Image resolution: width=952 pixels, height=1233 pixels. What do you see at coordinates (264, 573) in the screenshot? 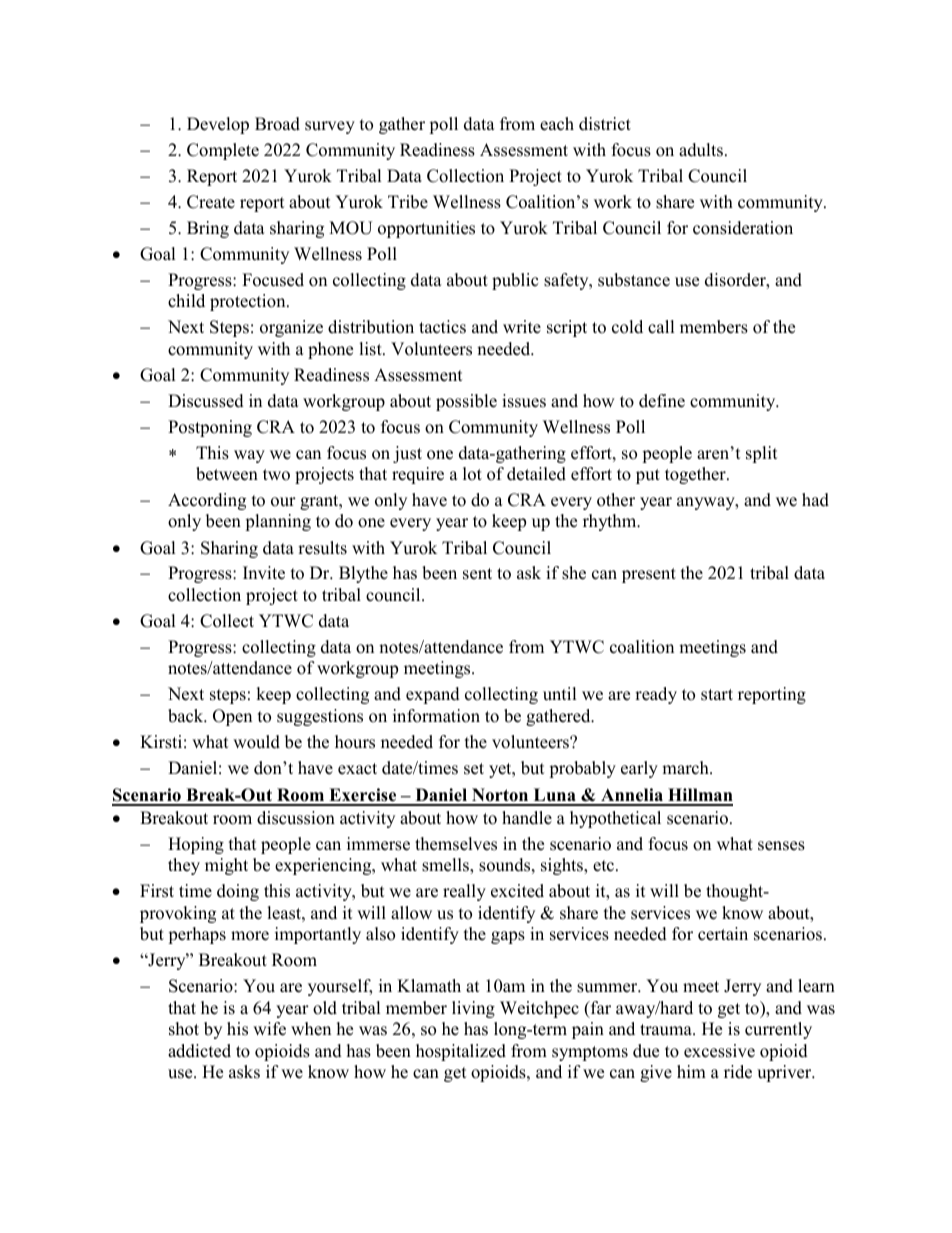
I see `Invite` at bounding box center [264, 573].
